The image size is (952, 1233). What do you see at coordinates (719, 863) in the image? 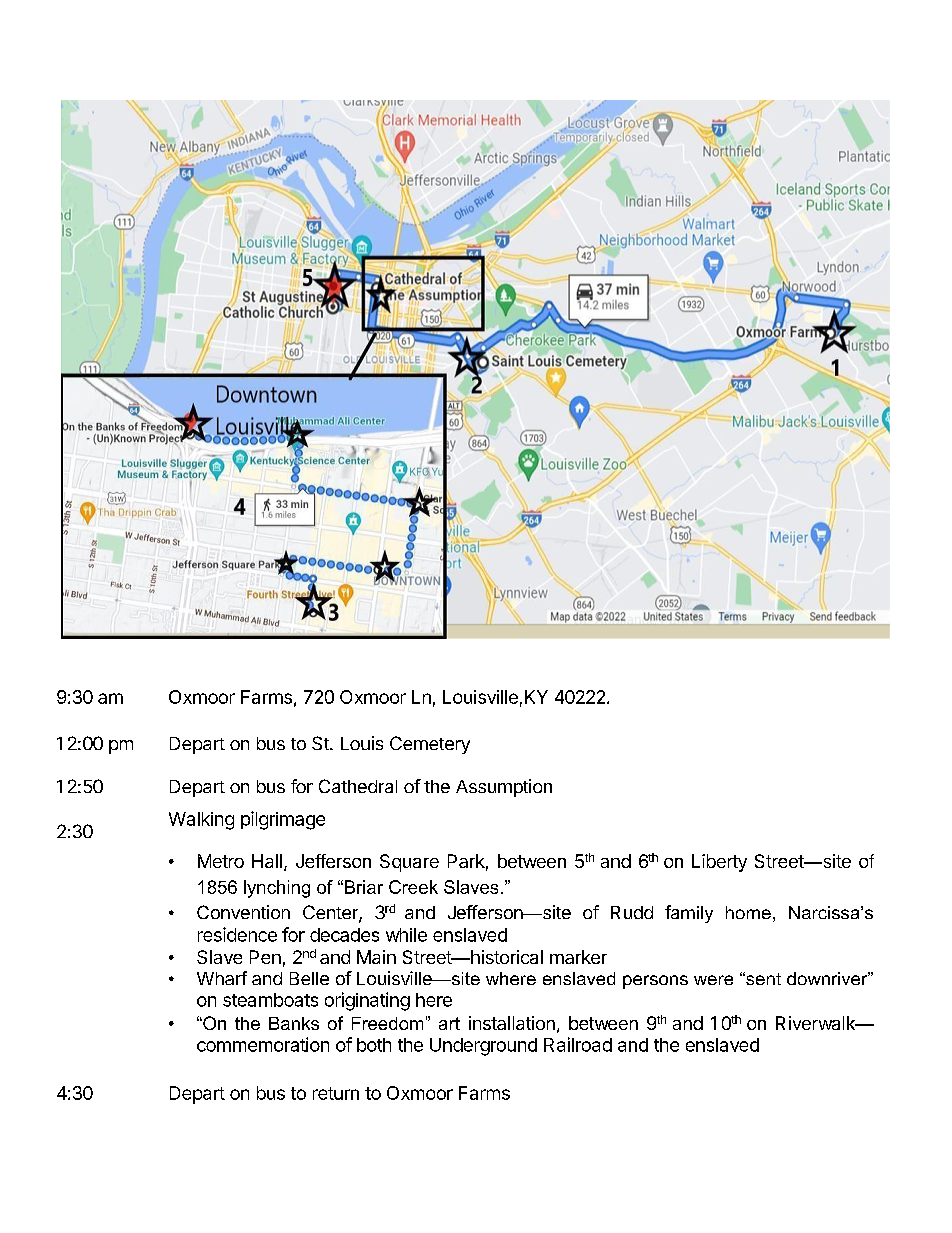
I see `Liberty` at bounding box center [719, 863].
